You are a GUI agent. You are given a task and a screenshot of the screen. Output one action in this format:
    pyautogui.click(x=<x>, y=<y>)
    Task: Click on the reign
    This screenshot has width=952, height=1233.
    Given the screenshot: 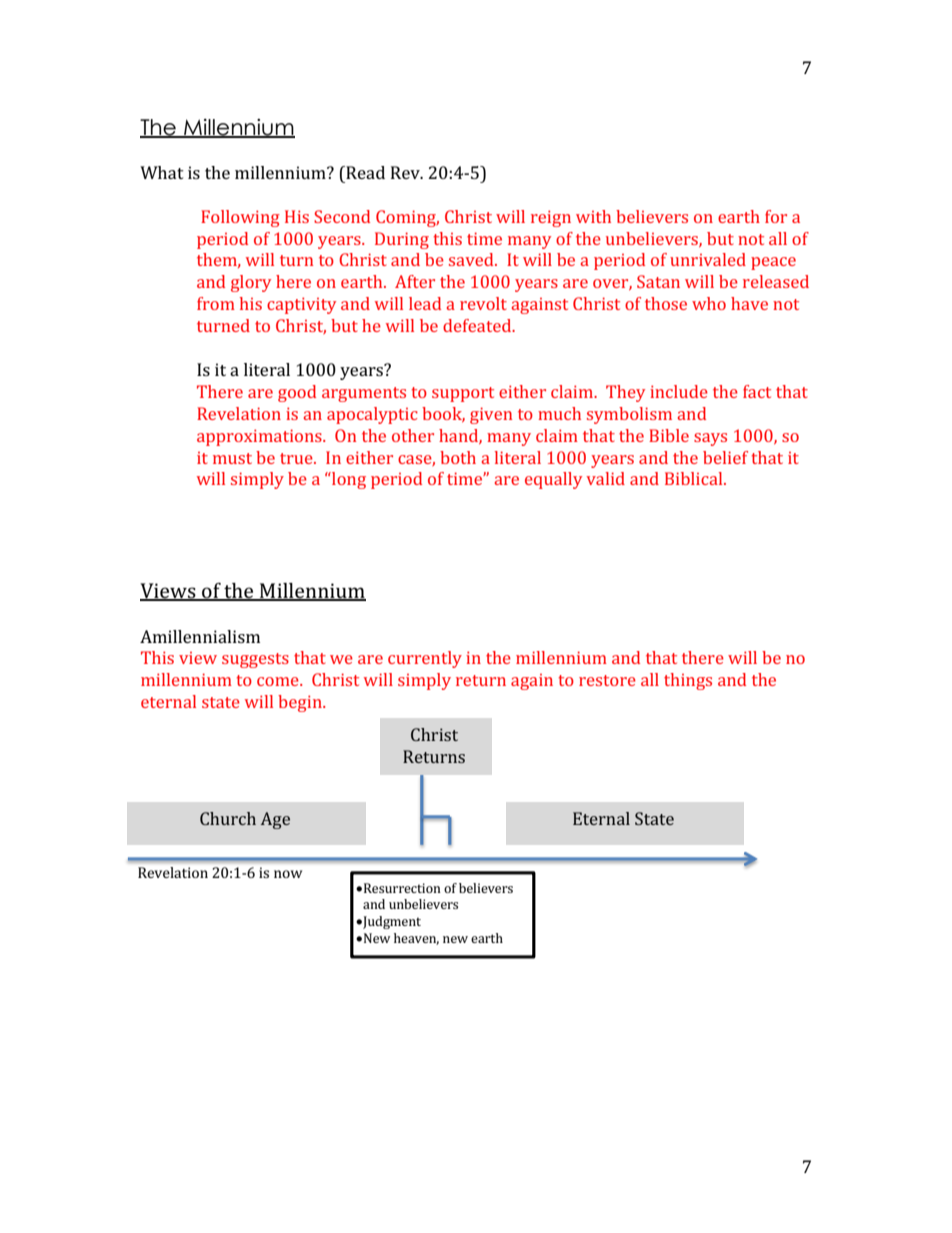 What is the action you would take?
    pyautogui.click(x=551, y=218)
